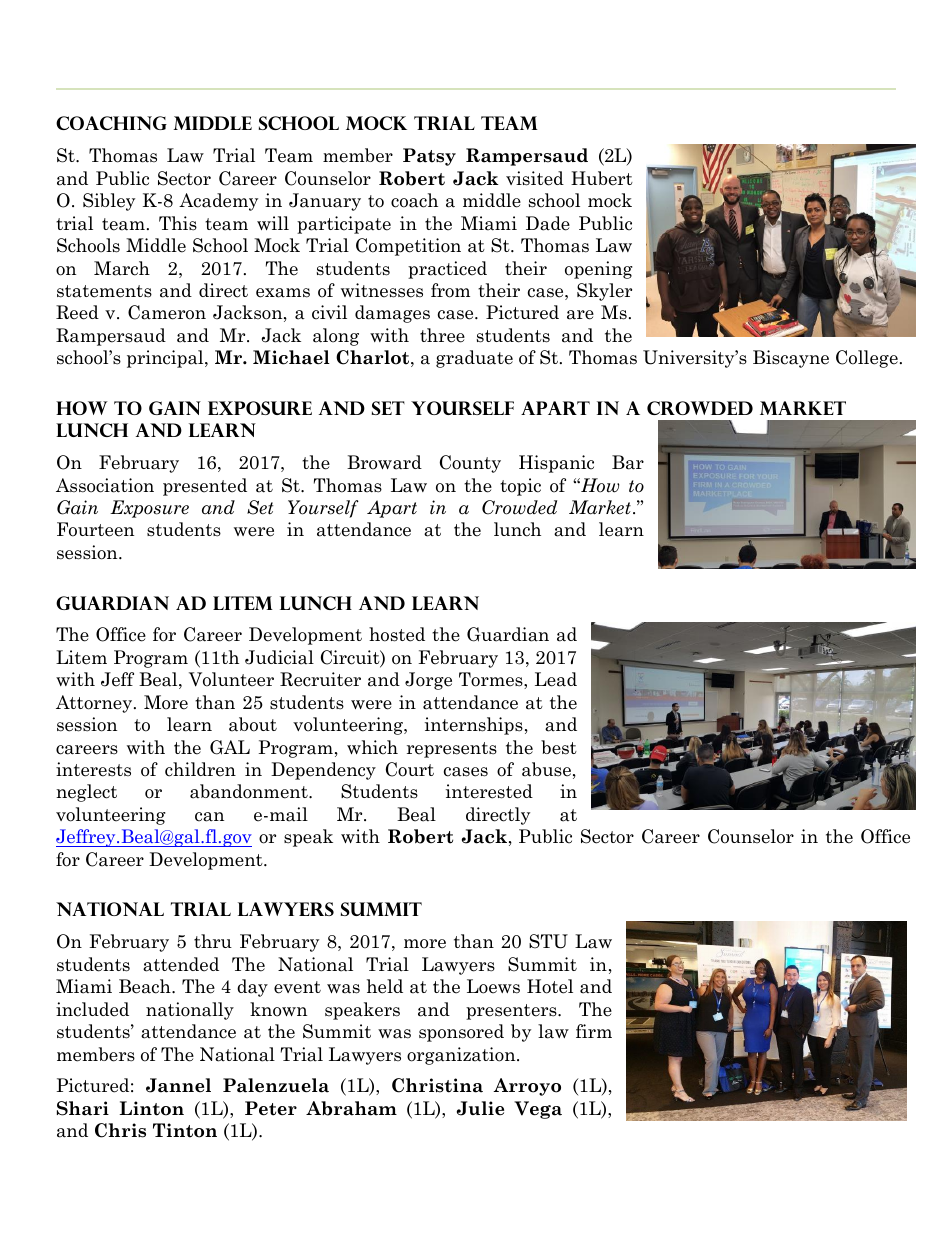  Describe the element at coordinates (602, 178) in the screenshot. I see `Hubert` at that location.
